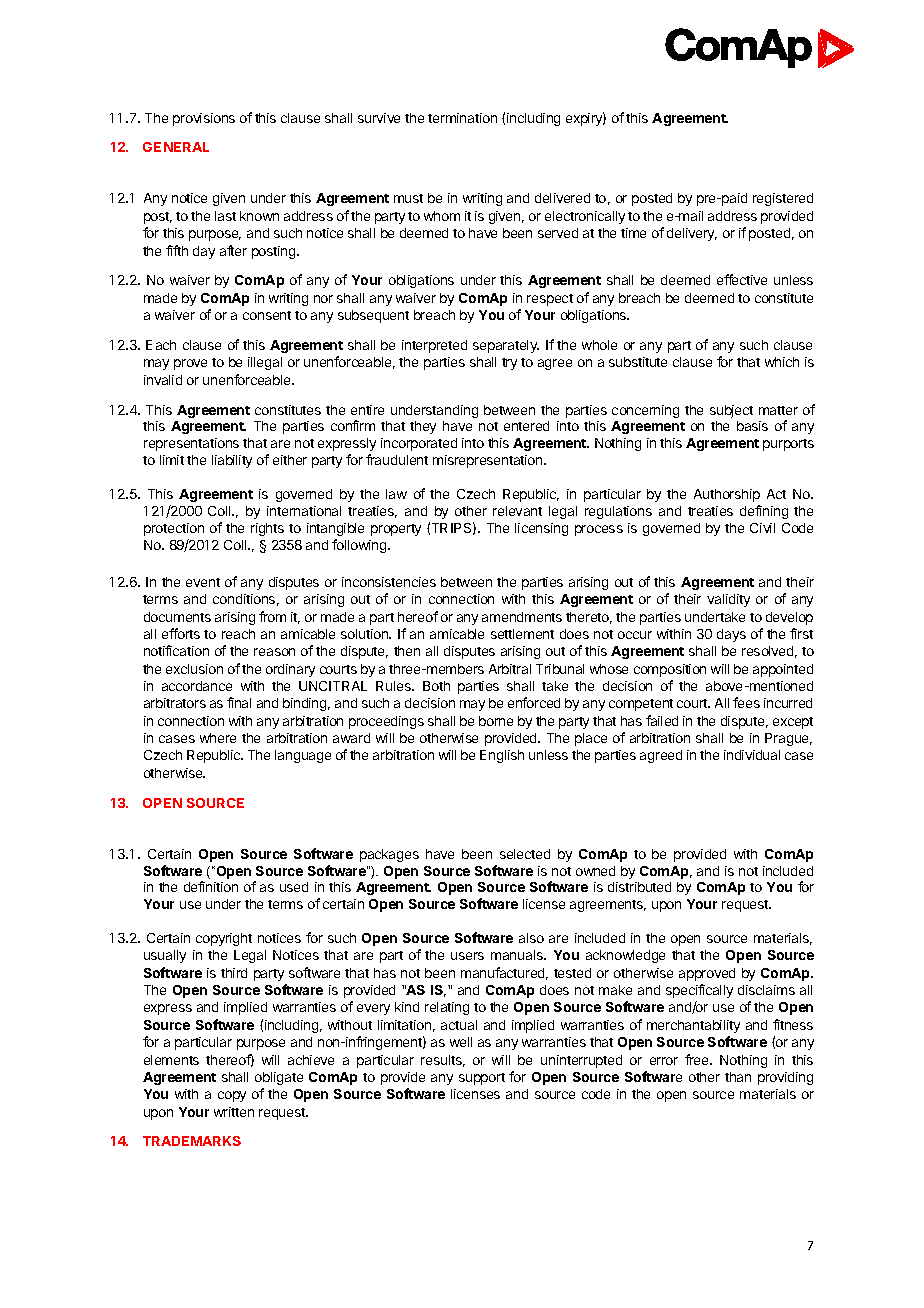 The height and width of the screenshot is (1308, 924). Describe the element at coordinates (204, 119) in the screenshot. I see `provisions` at that location.
